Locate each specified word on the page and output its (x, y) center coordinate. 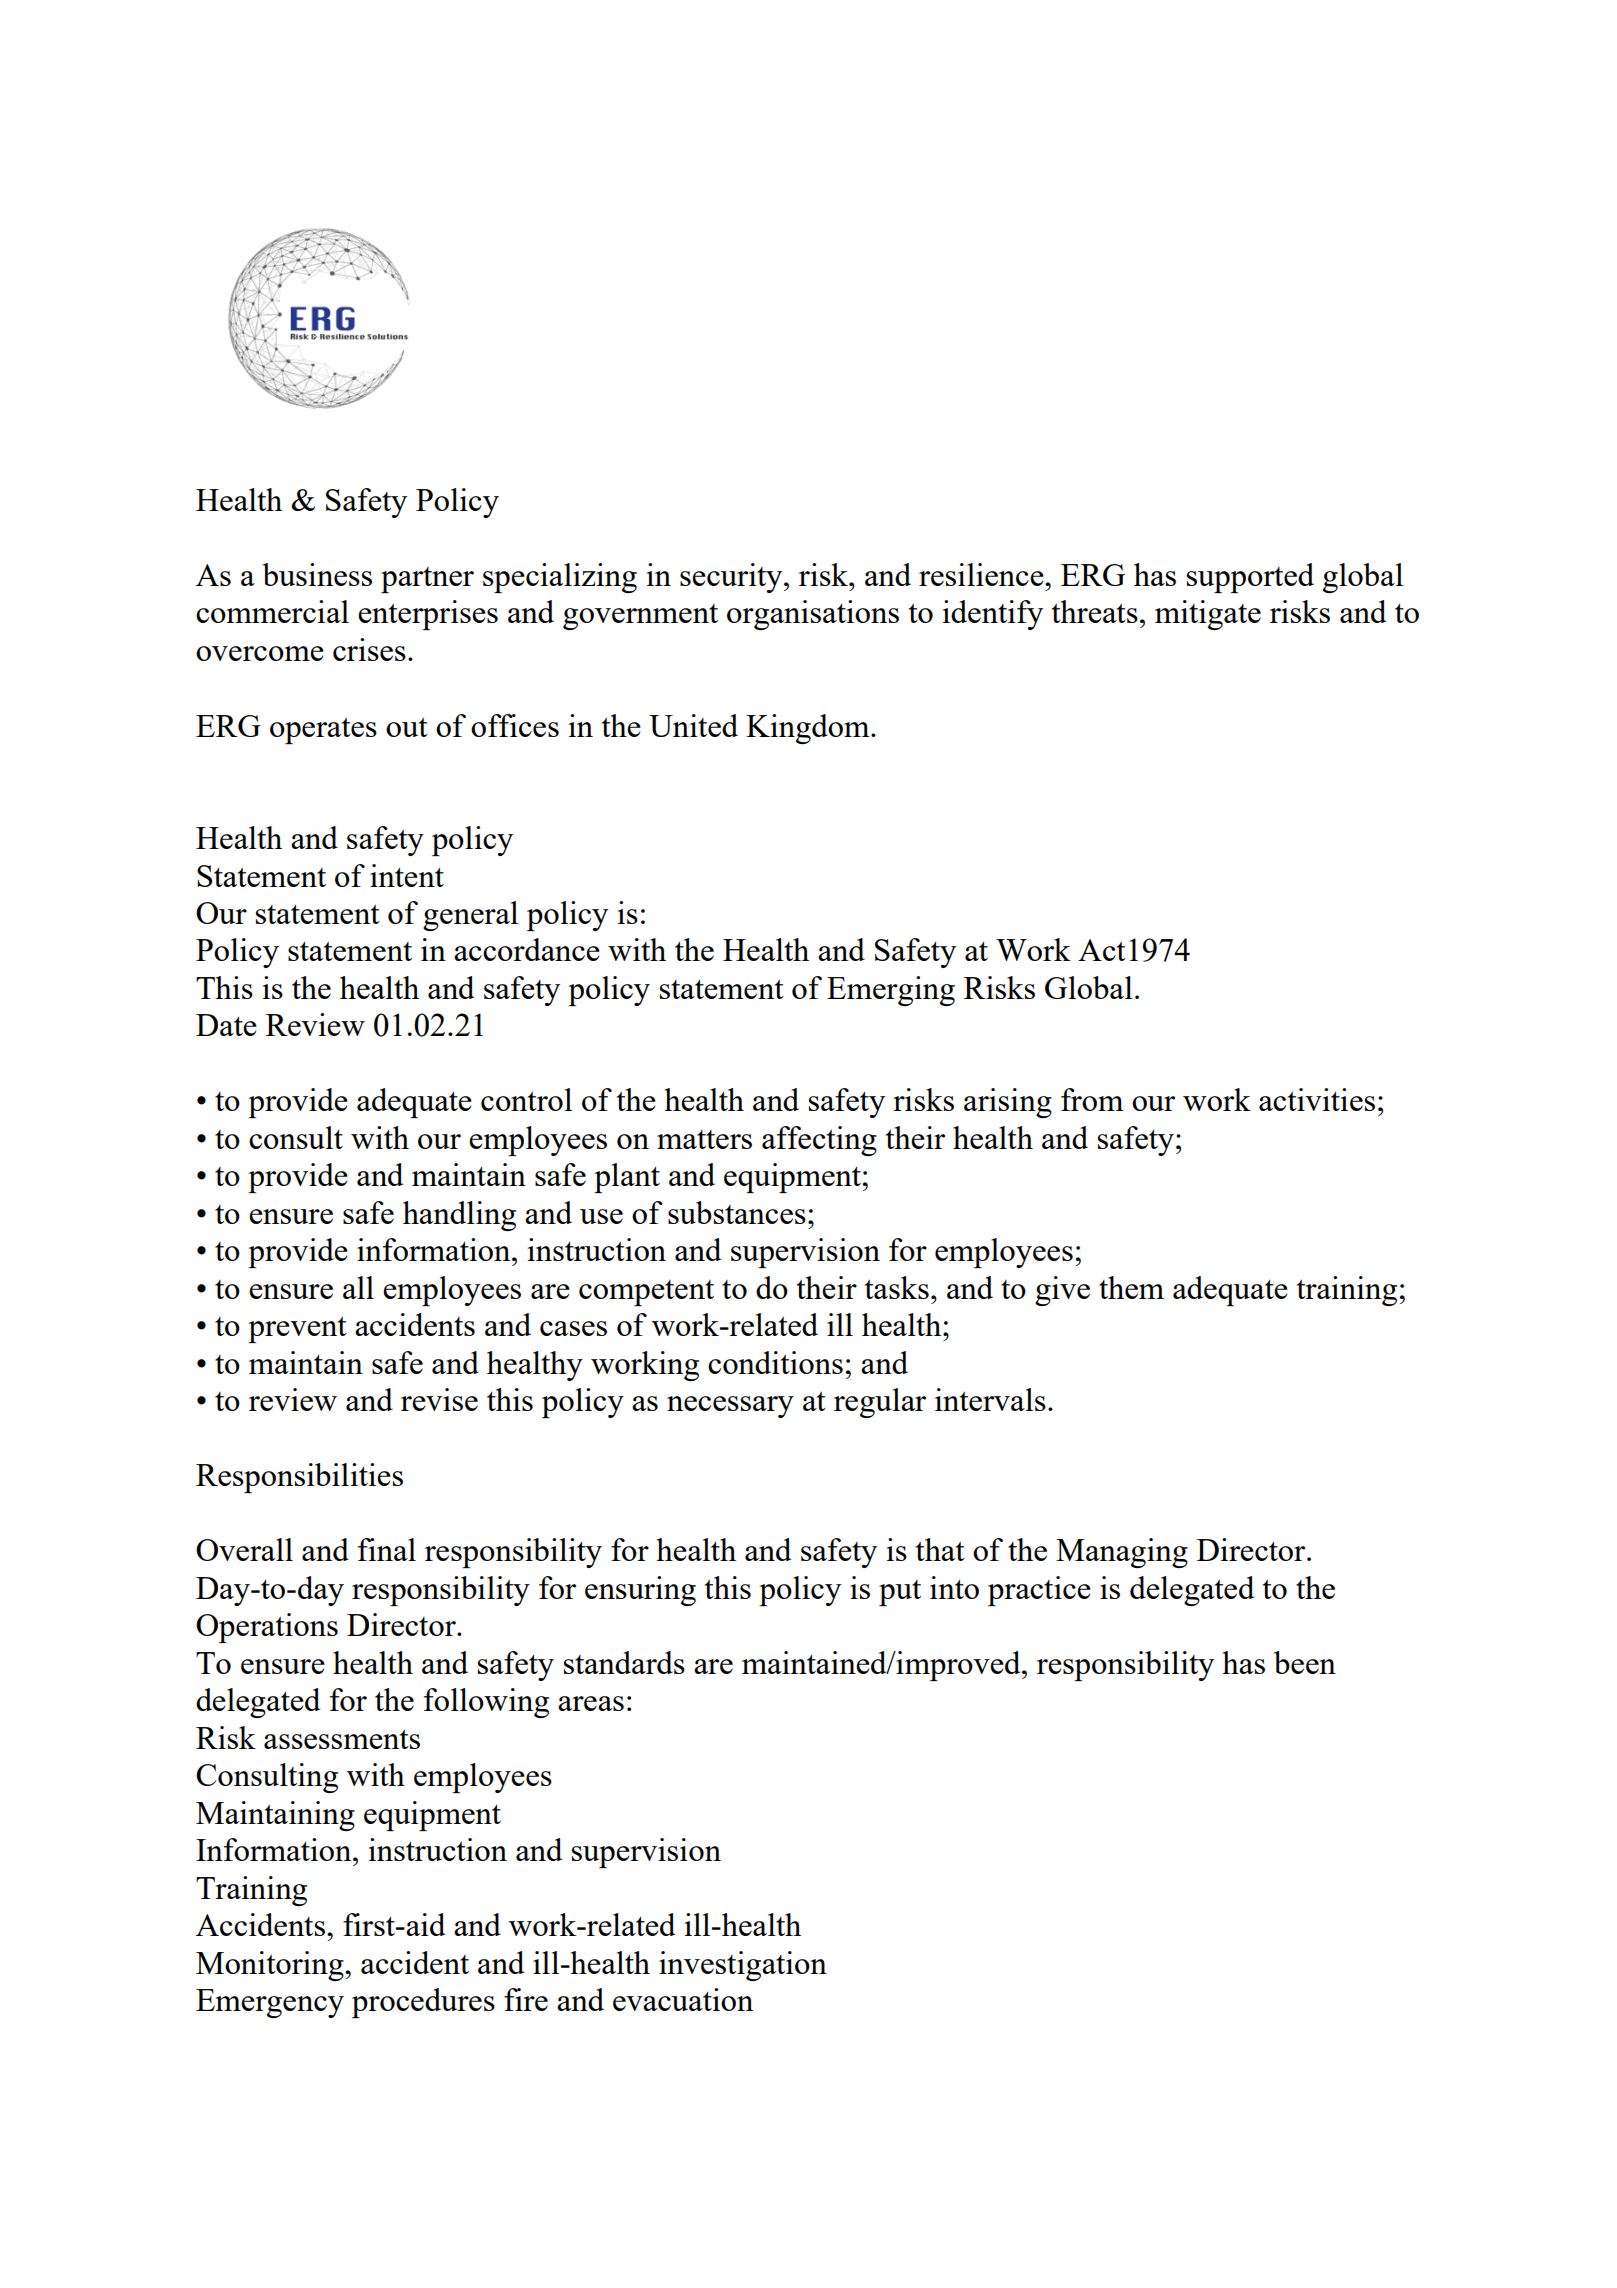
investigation (743, 1966)
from (1092, 1099)
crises (369, 649)
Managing (1122, 1553)
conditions (775, 1362)
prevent (297, 1330)
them (1131, 1287)
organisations (813, 615)
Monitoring (271, 1966)
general (470, 916)
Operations (267, 1628)
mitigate (1208, 615)
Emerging (891, 991)
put (900, 1593)
